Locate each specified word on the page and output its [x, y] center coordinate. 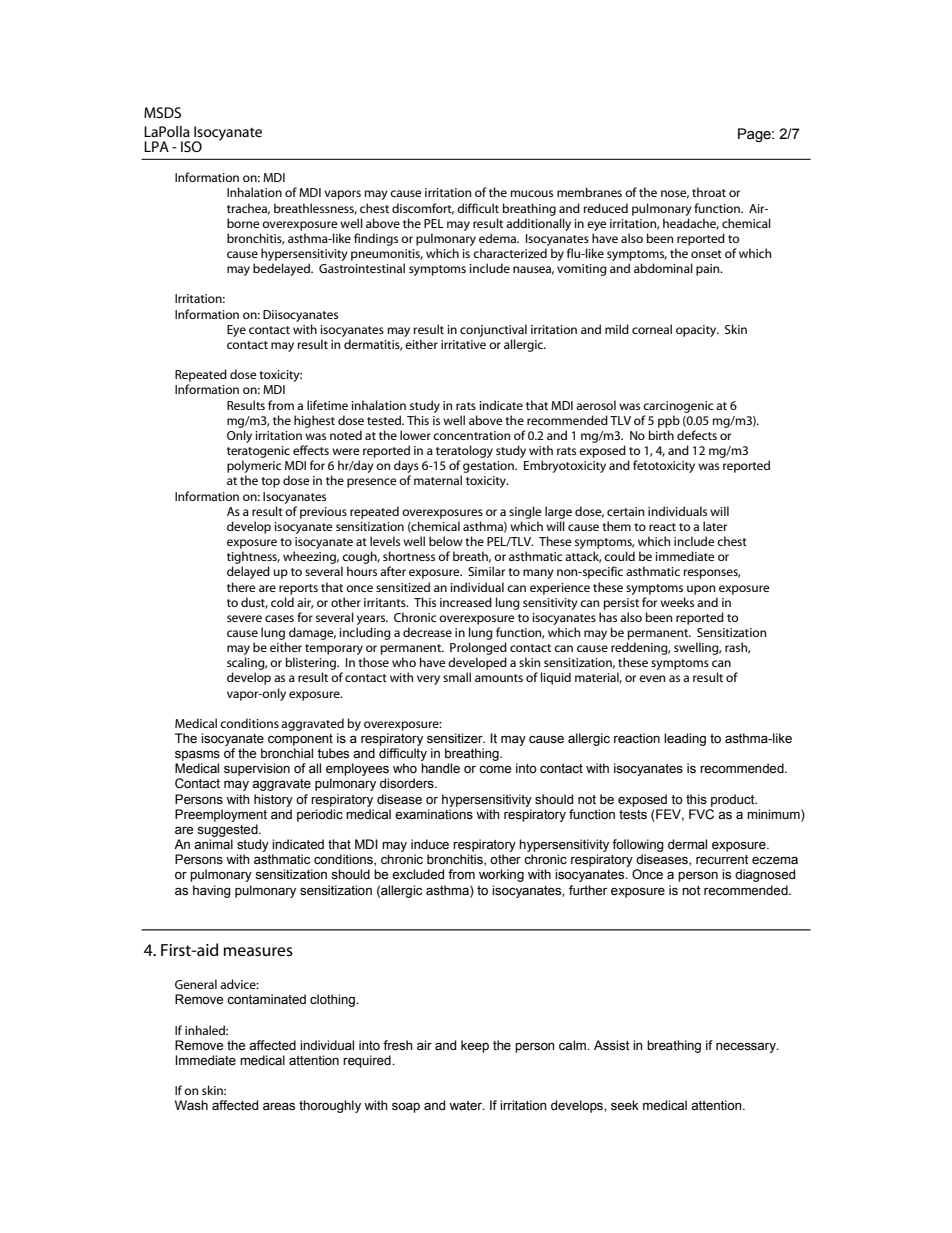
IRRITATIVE [463, 344]
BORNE [243, 223]
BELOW [446, 541]
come [495, 769]
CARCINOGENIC [678, 407]
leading [685, 739]
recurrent [722, 860]
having [212, 891]
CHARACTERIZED [510, 253]
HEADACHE [691, 224]
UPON [701, 590]
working [501, 875]
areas [279, 1106]
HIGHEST [314, 421]
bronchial [287, 753]
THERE [241, 587]
